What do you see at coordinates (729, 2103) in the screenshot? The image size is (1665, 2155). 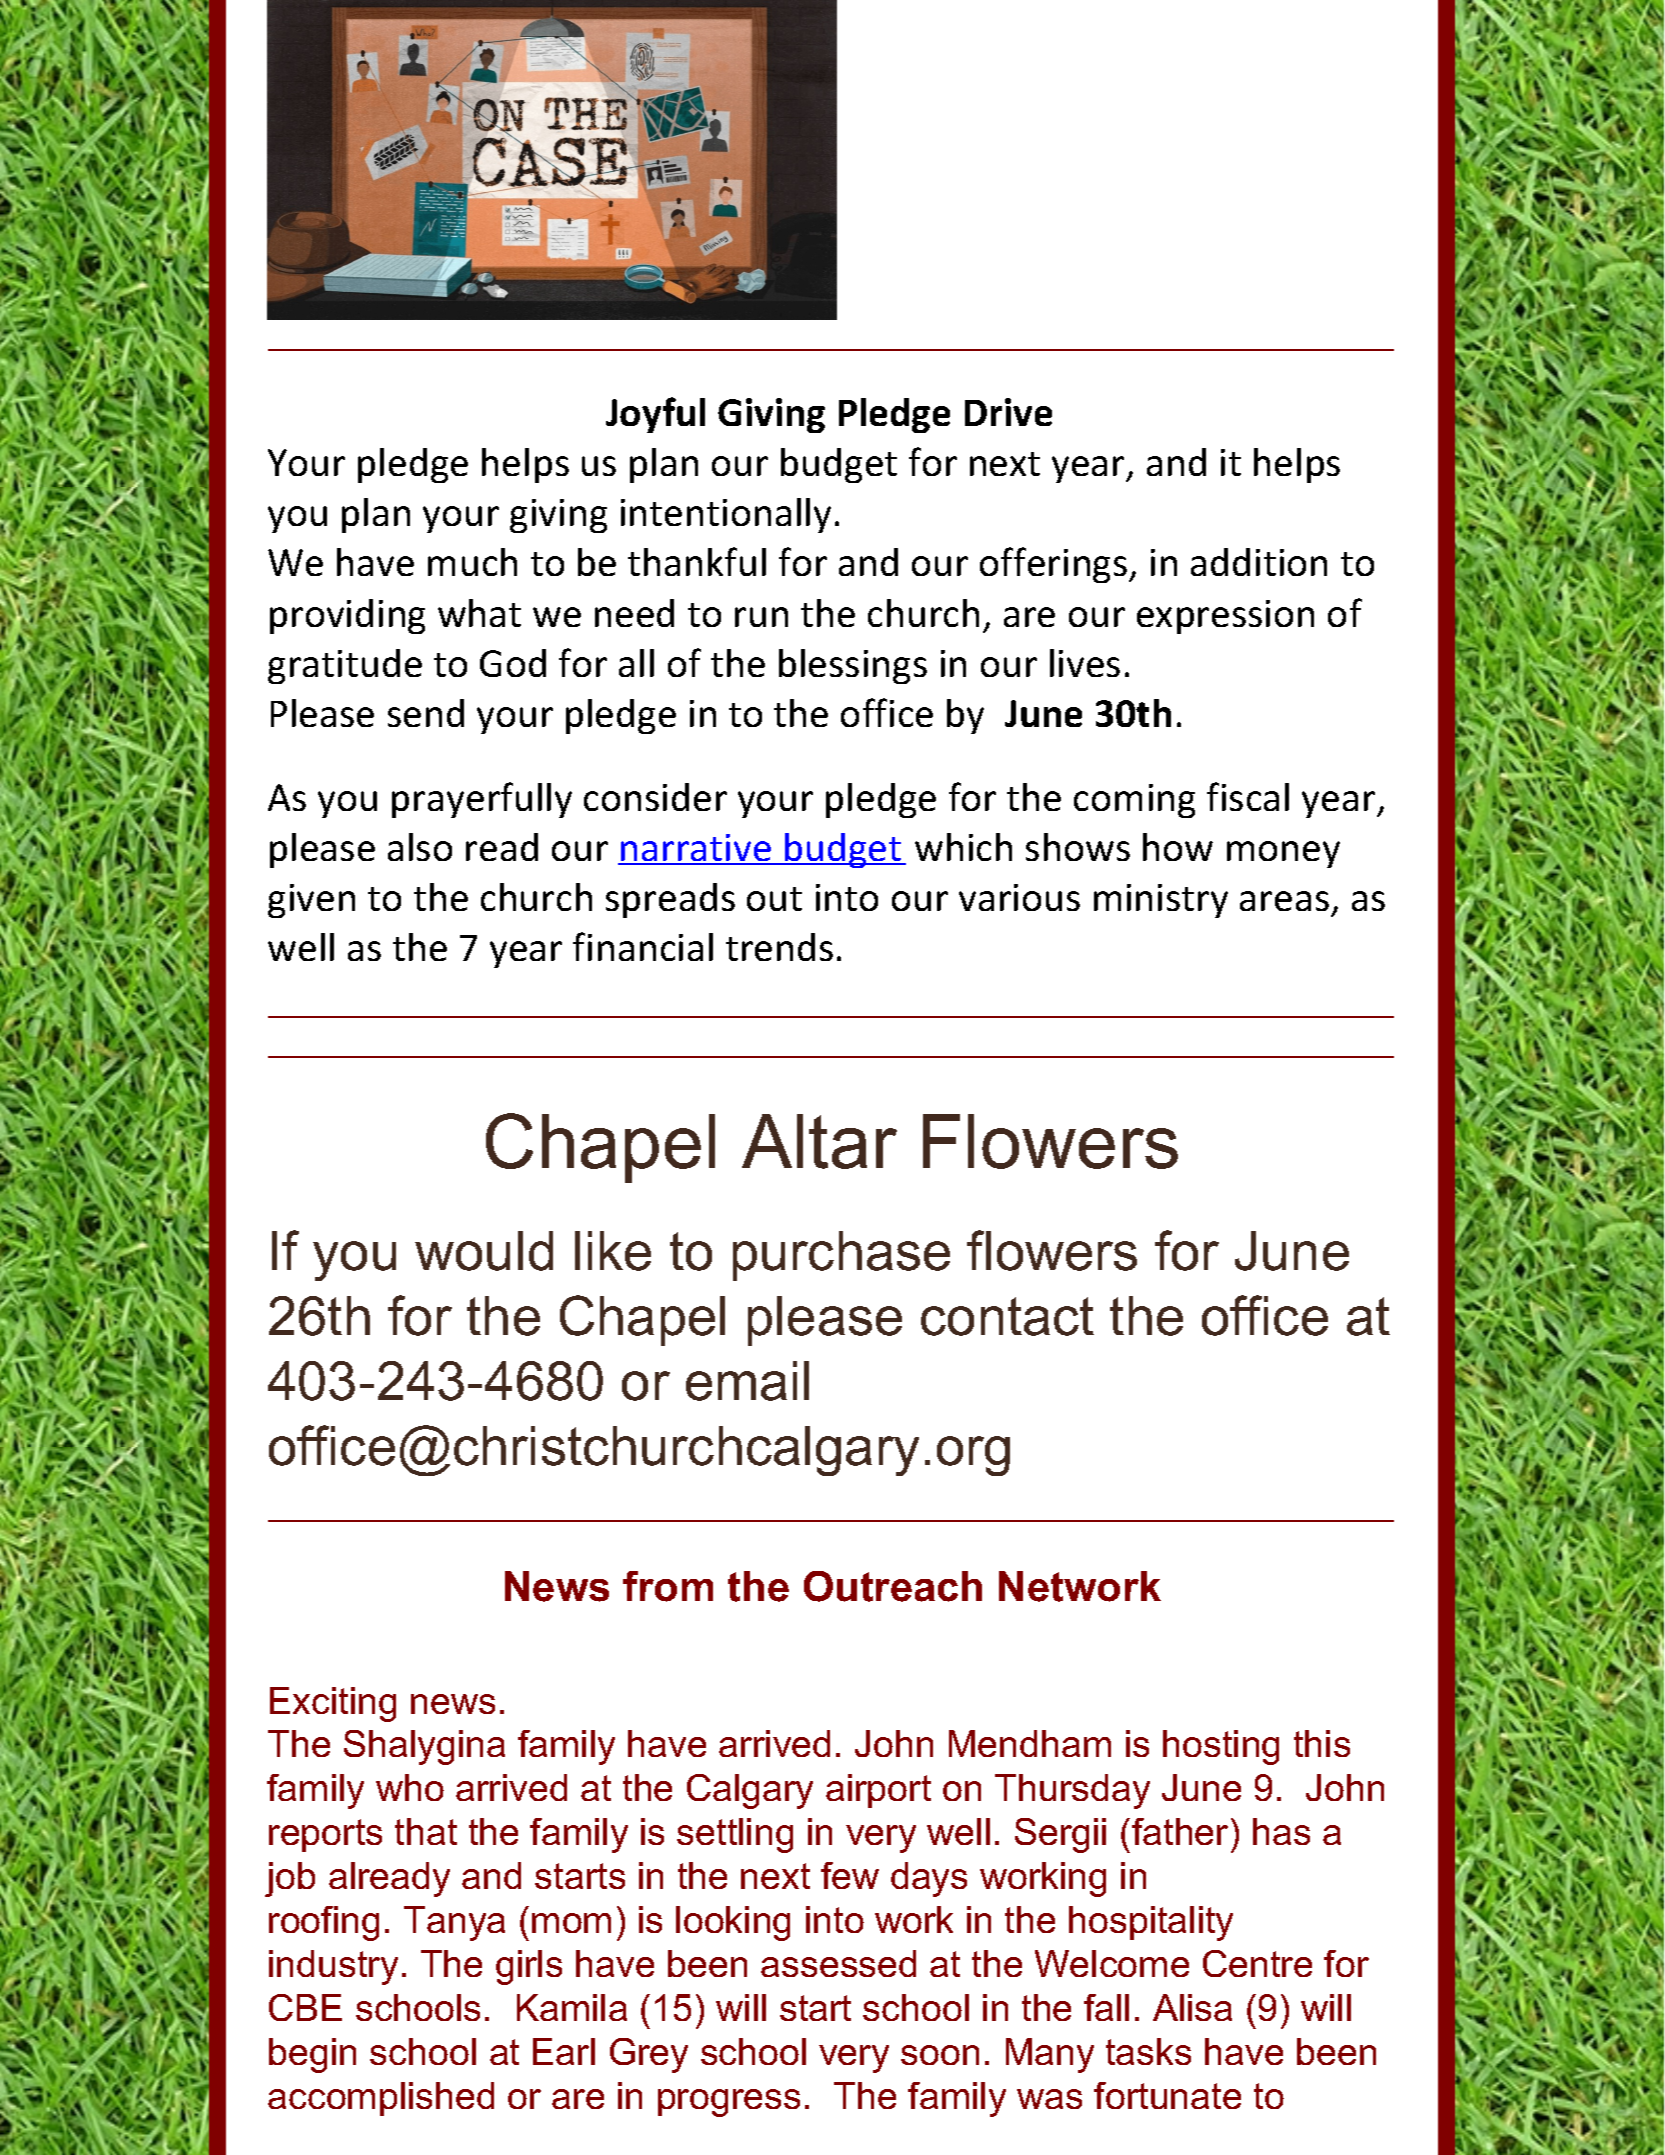 I see `progress` at bounding box center [729, 2103].
